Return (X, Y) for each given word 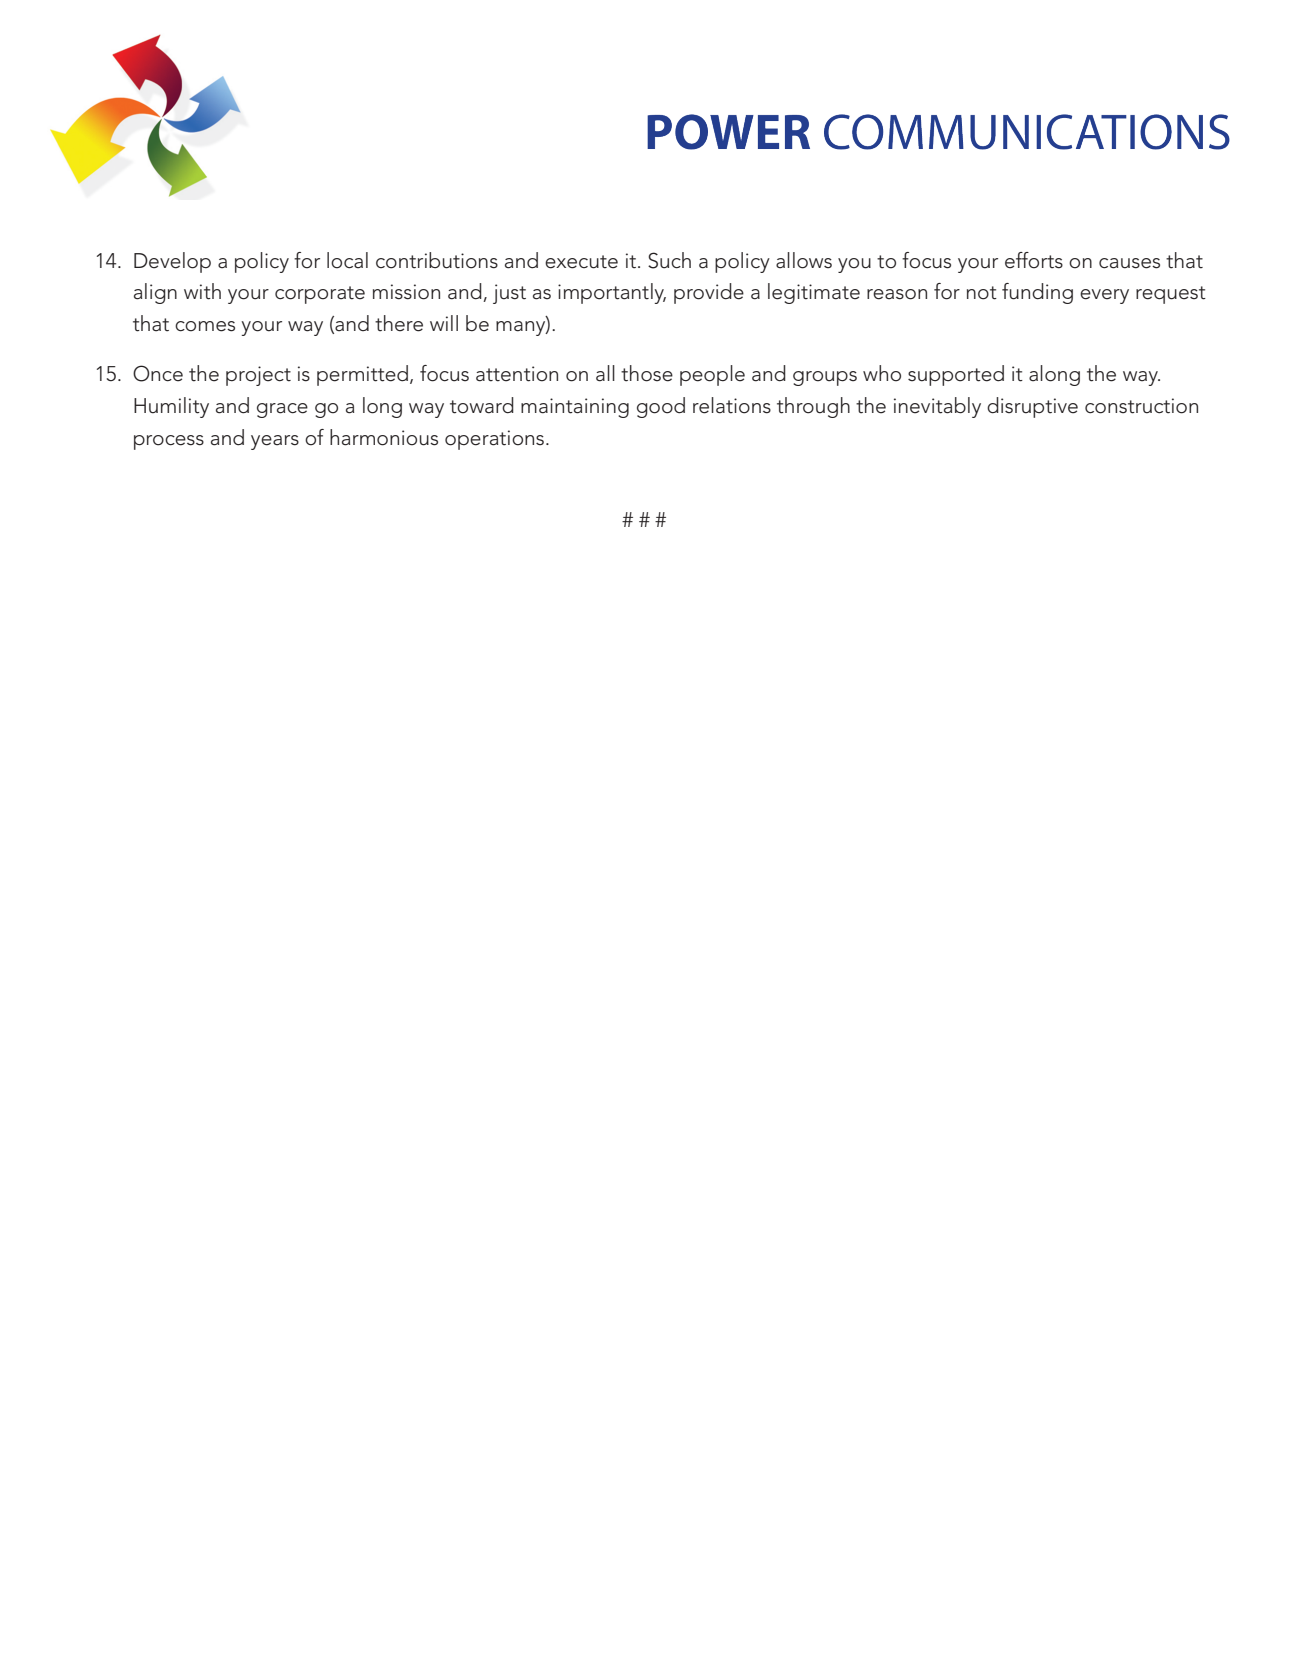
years (275, 442)
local (347, 260)
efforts (1034, 260)
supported (956, 375)
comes (205, 326)
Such (669, 260)
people (712, 375)
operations (494, 440)
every (1104, 296)
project (258, 376)
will (444, 323)
